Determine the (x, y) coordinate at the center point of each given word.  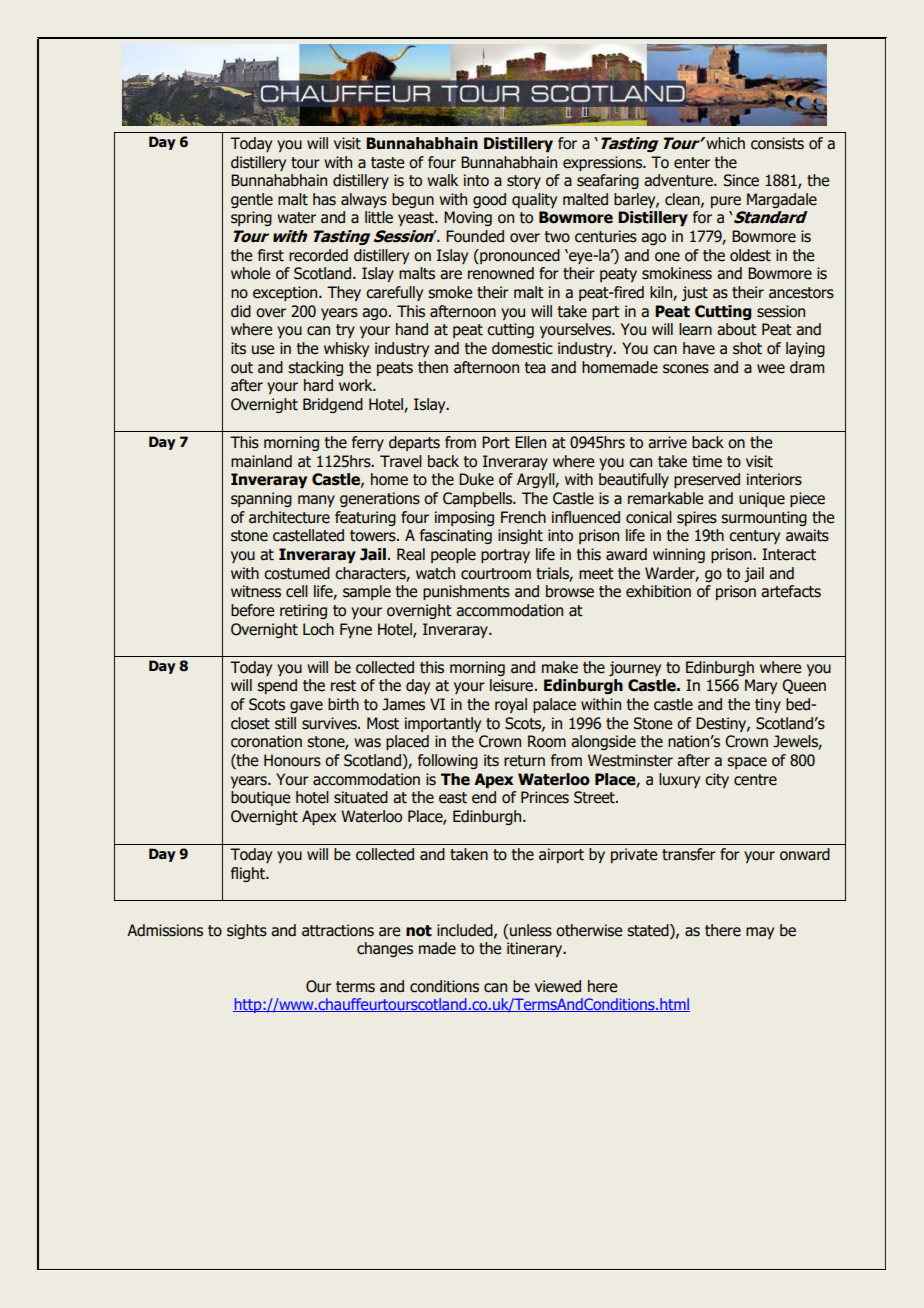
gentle (252, 200)
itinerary (536, 949)
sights (247, 931)
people (453, 555)
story (524, 182)
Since (741, 180)
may (760, 933)
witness (256, 591)
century (754, 537)
